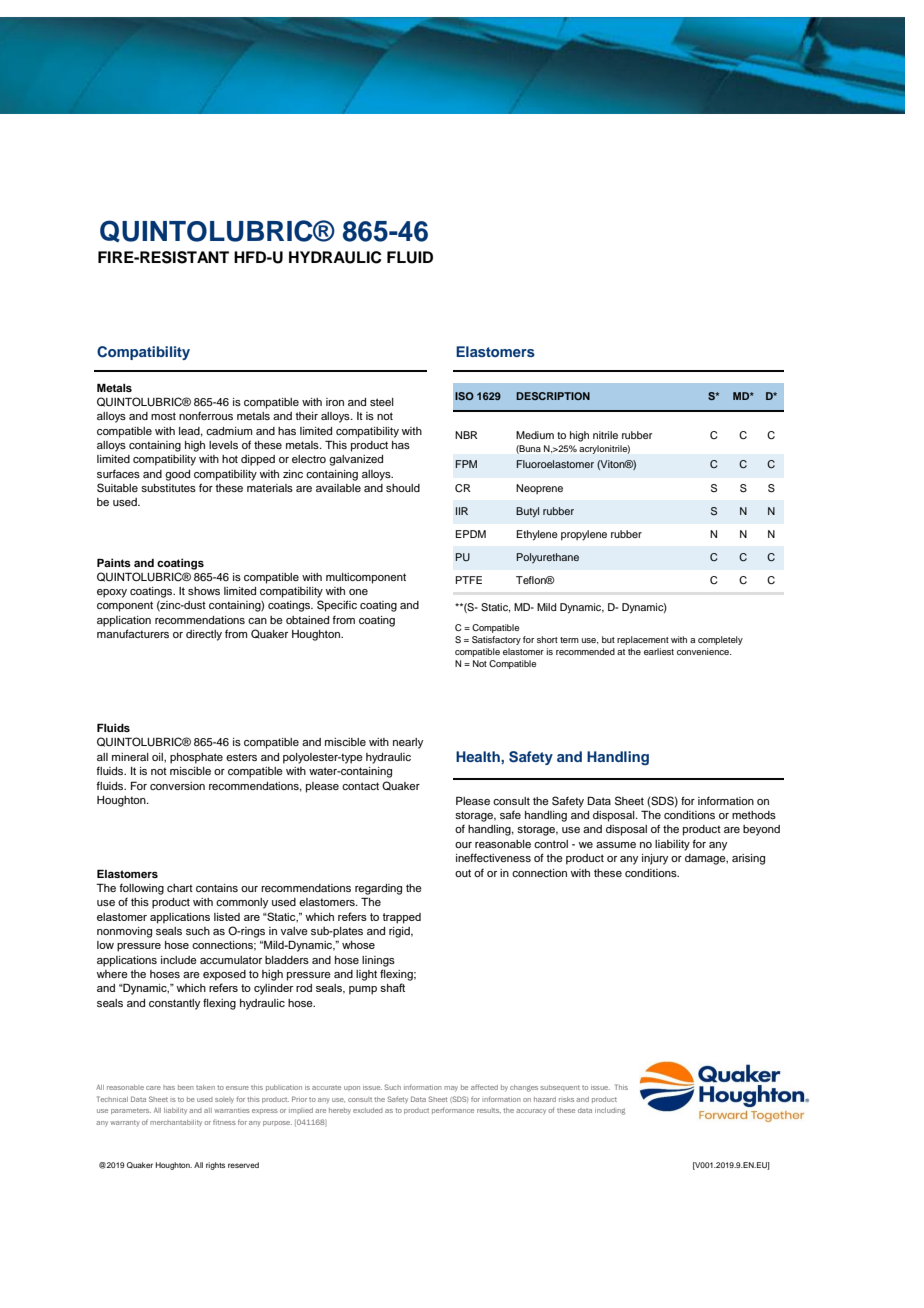 This page has height=1308, width=924. I want to click on conversion, so click(177, 786).
